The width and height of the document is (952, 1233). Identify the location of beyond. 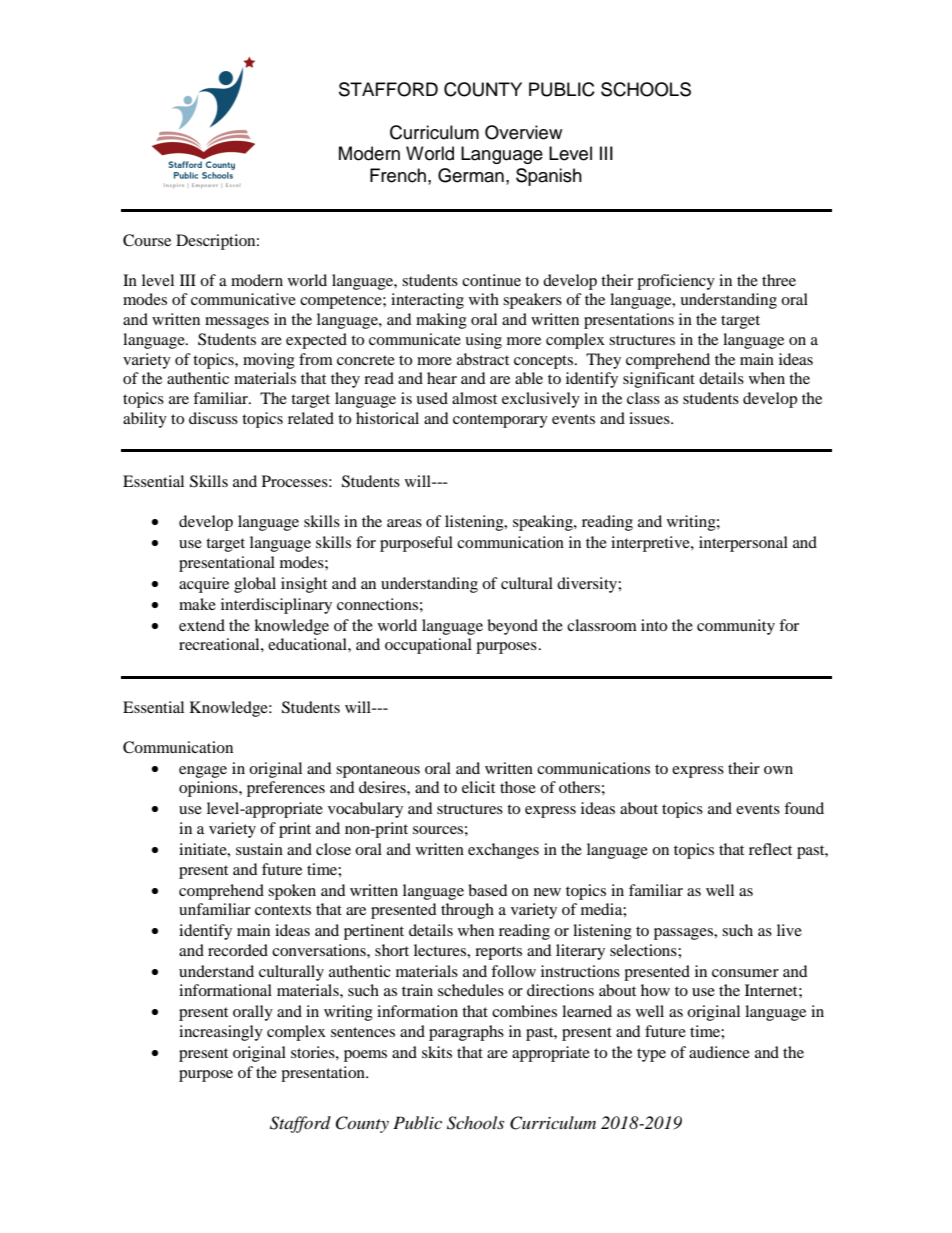
(512, 627).
